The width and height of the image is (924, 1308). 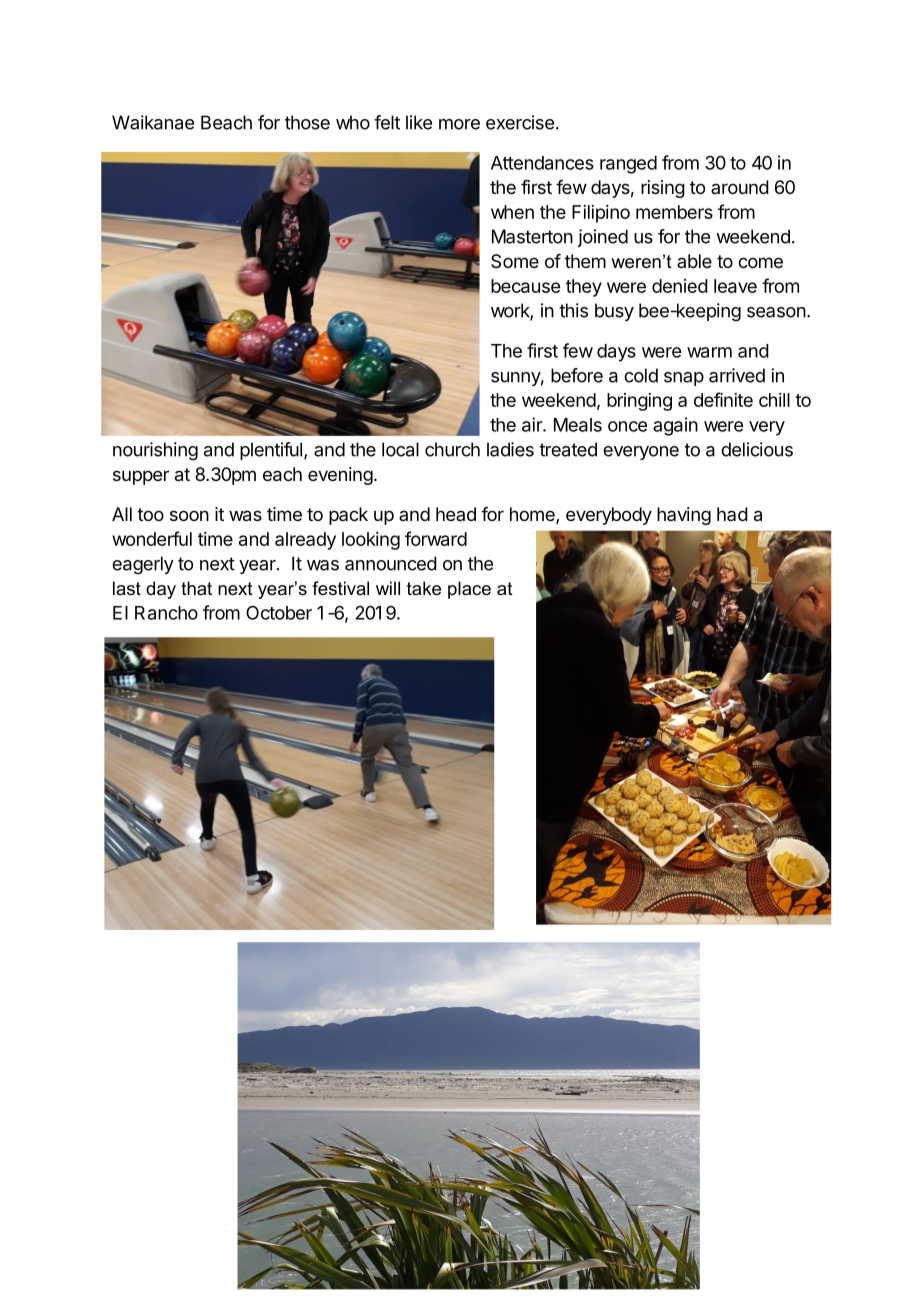 I want to click on that, so click(x=196, y=588).
